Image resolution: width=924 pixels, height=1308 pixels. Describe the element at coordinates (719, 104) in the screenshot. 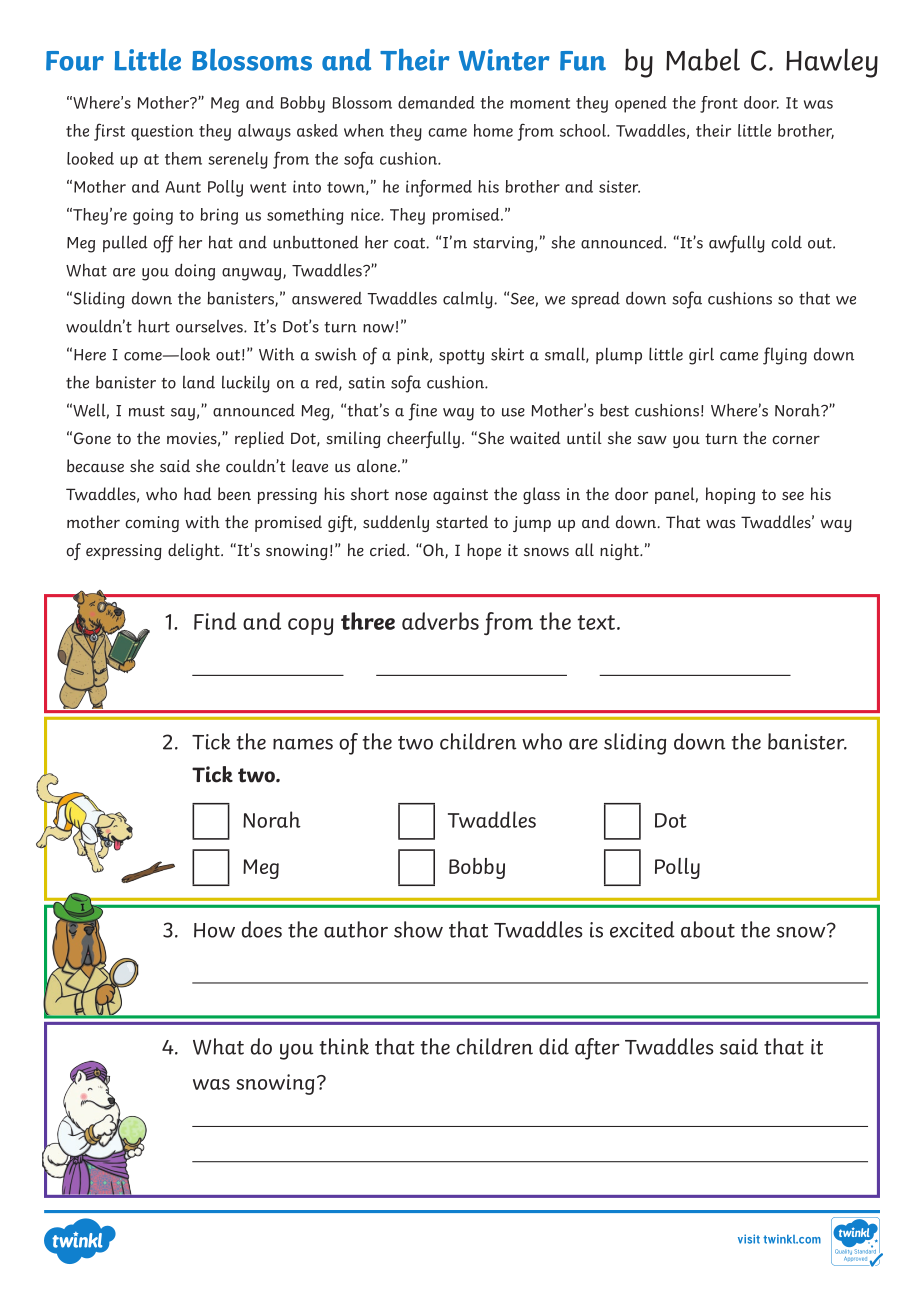

I see `front` at that location.
